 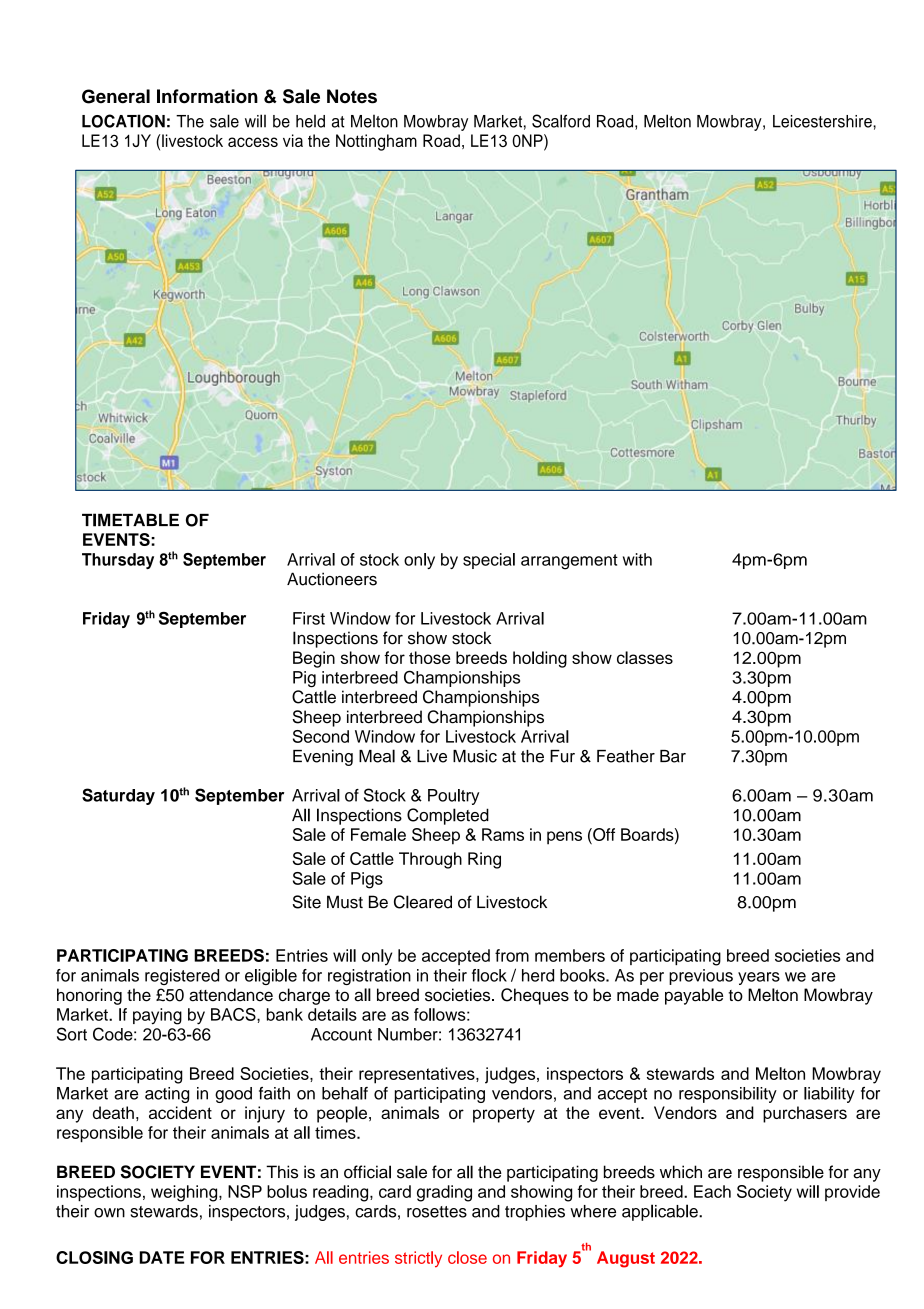 I want to click on LOCATION, so click(x=123, y=121).
